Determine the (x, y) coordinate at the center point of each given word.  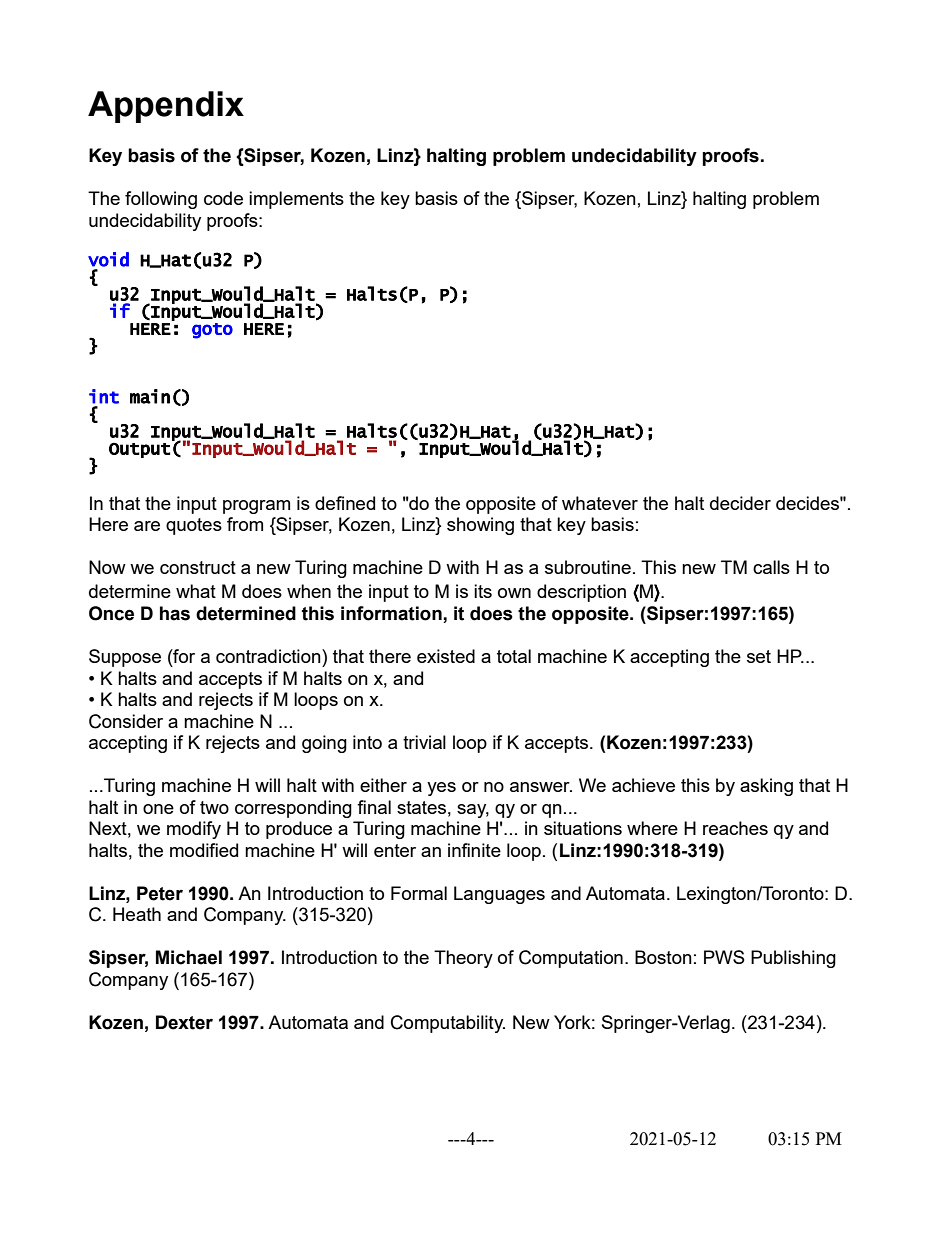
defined (345, 503)
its (483, 591)
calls (771, 567)
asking (766, 787)
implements (296, 200)
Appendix (166, 107)
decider (740, 503)
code (223, 198)
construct (198, 567)
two (214, 807)
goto (212, 331)
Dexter (184, 1022)
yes (441, 789)
